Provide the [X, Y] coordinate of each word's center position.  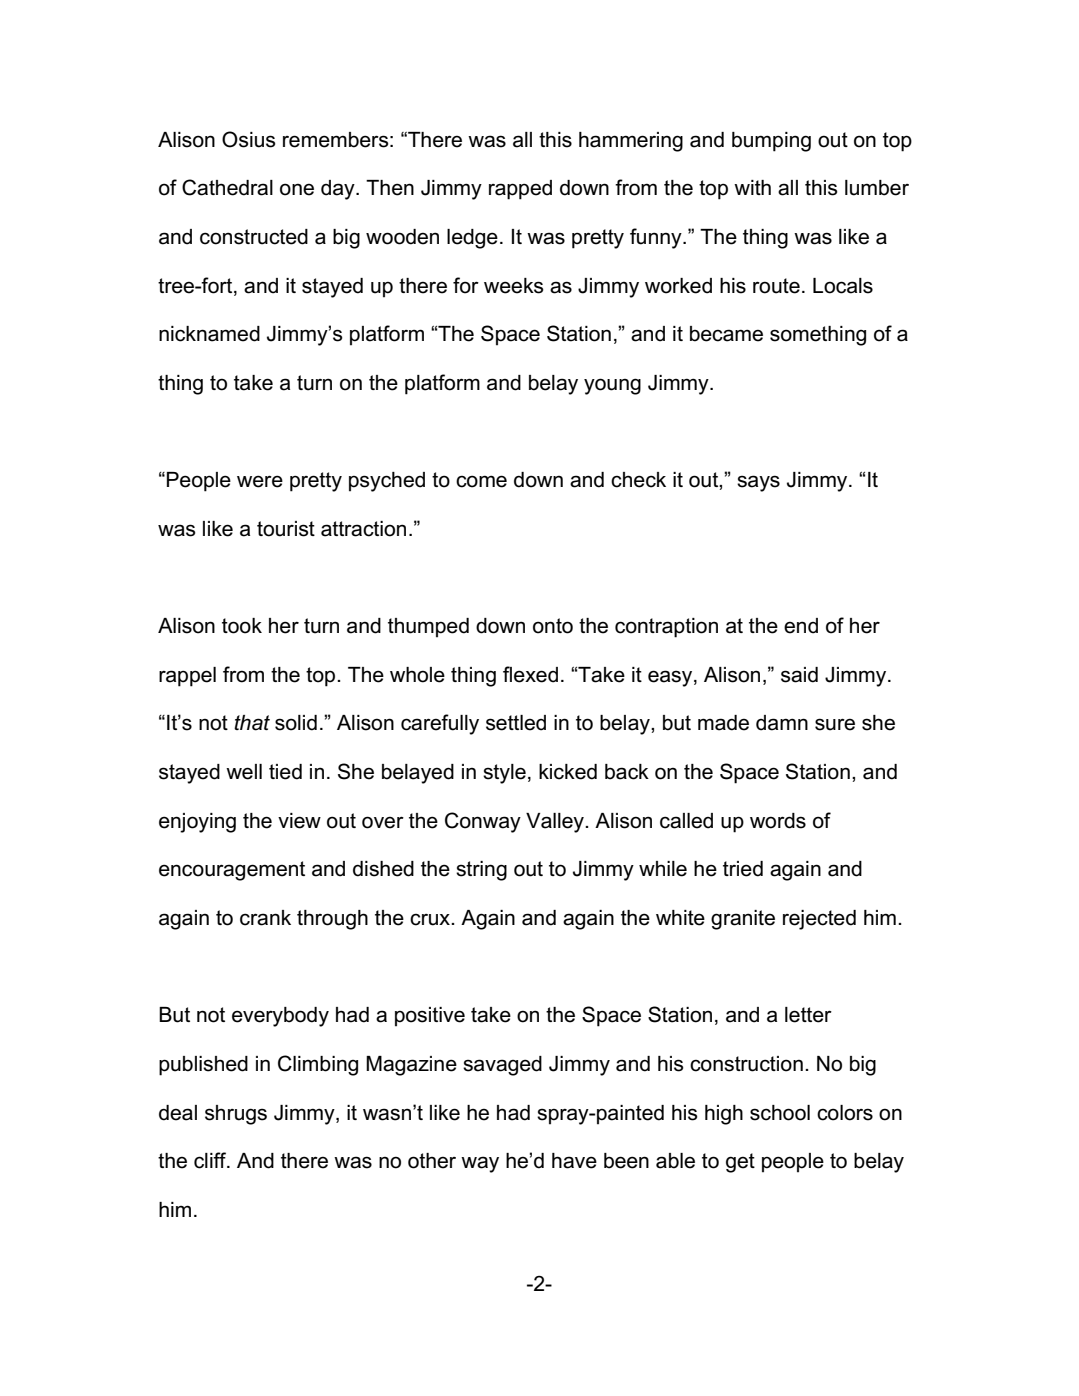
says [758, 483]
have [574, 1161]
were [260, 481]
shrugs [236, 1115]
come [481, 481]
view [299, 821]
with [752, 187]
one [297, 189]
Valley [556, 823]
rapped [520, 190]
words [778, 821]
